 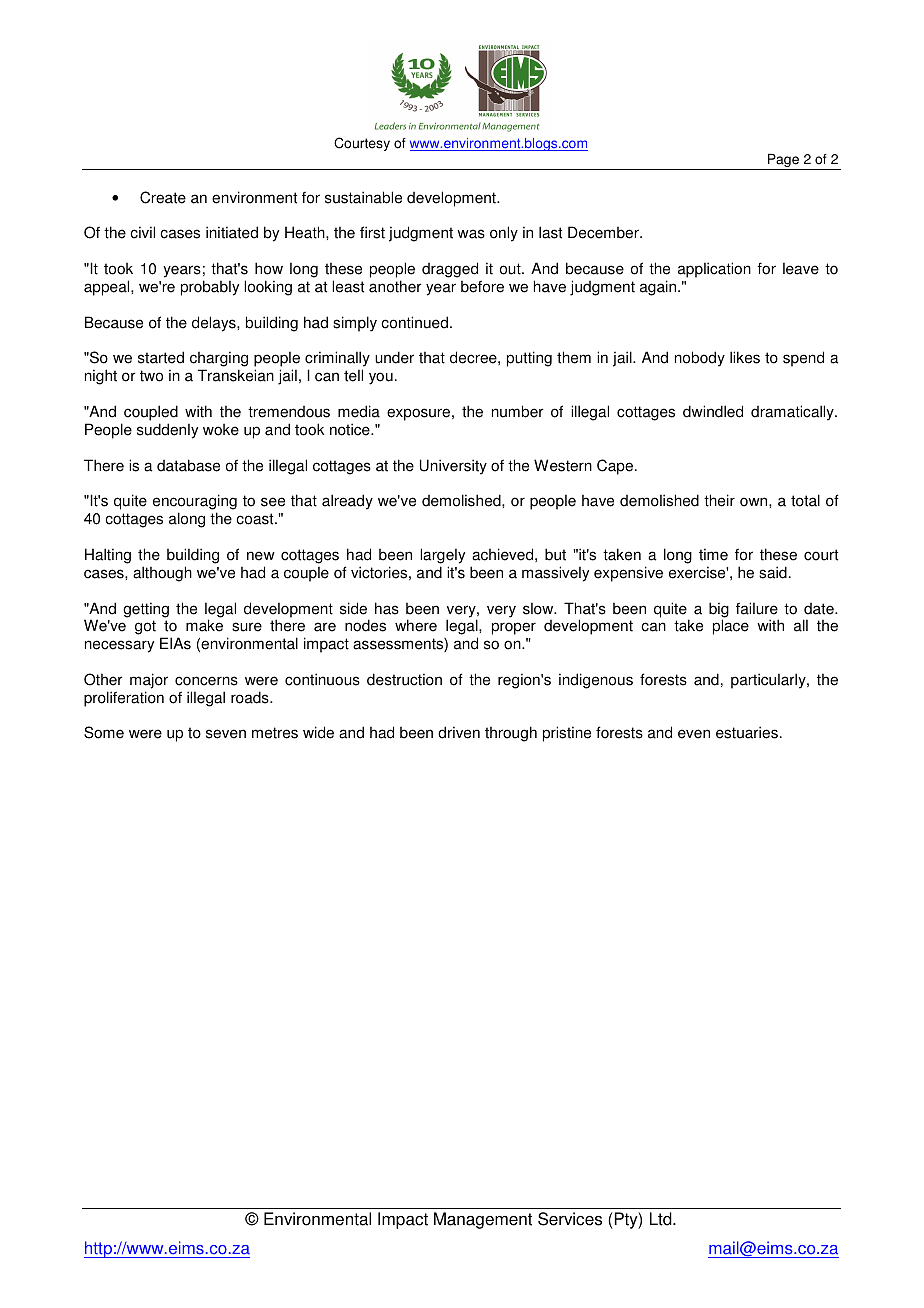 What do you see at coordinates (511, 734) in the image?
I see `through` at bounding box center [511, 734].
